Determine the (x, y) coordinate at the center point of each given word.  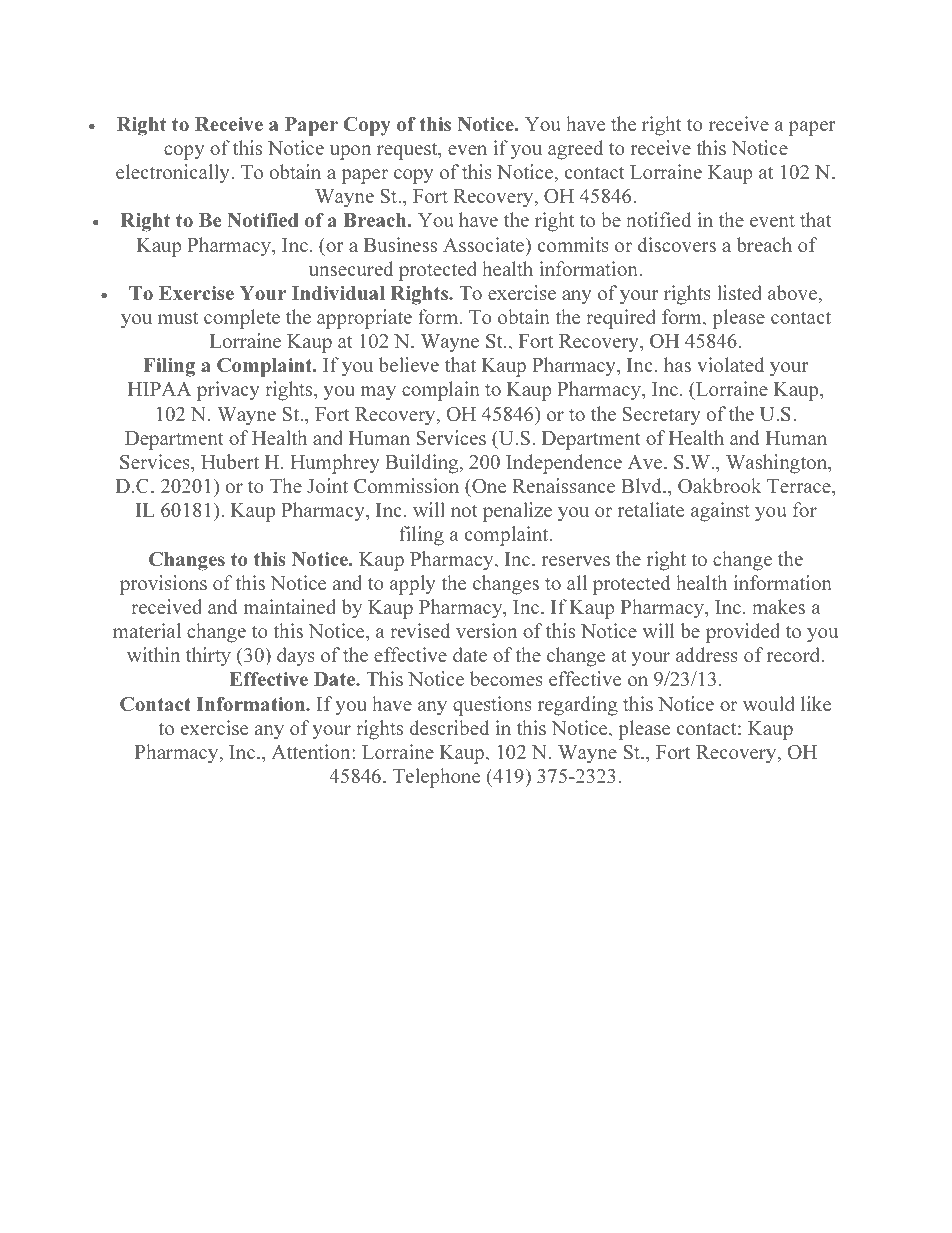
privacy (228, 391)
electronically (174, 174)
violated (730, 364)
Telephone (436, 778)
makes (778, 606)
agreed (575, 150)
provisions (163, 585)
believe (409, 364)
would (768, 703)
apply (413, 585)
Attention (312, 751)
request (408, 151)
